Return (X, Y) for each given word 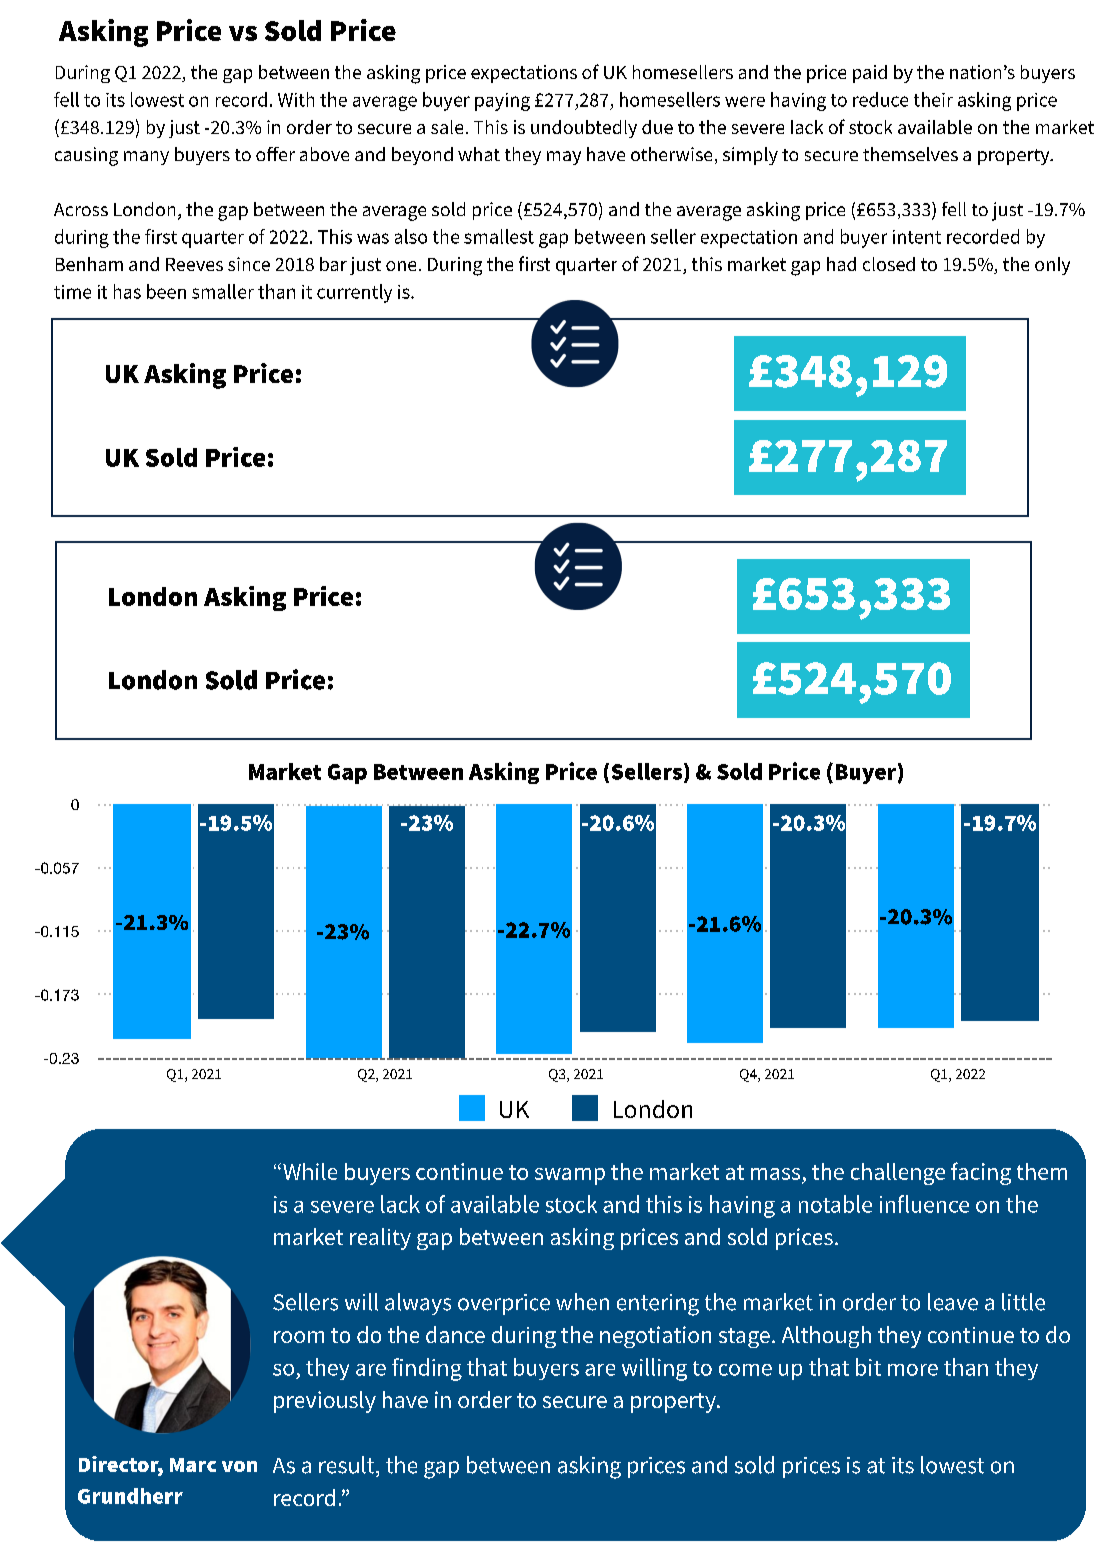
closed (889, 264)
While (310, 1171)
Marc (193, 1465)
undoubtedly (584, 129)
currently (354, 293)
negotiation (655, 1337)
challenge (898, 1174)
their (933, 99)
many (146, 158)
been (166, 291)
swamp (570, 1176)
